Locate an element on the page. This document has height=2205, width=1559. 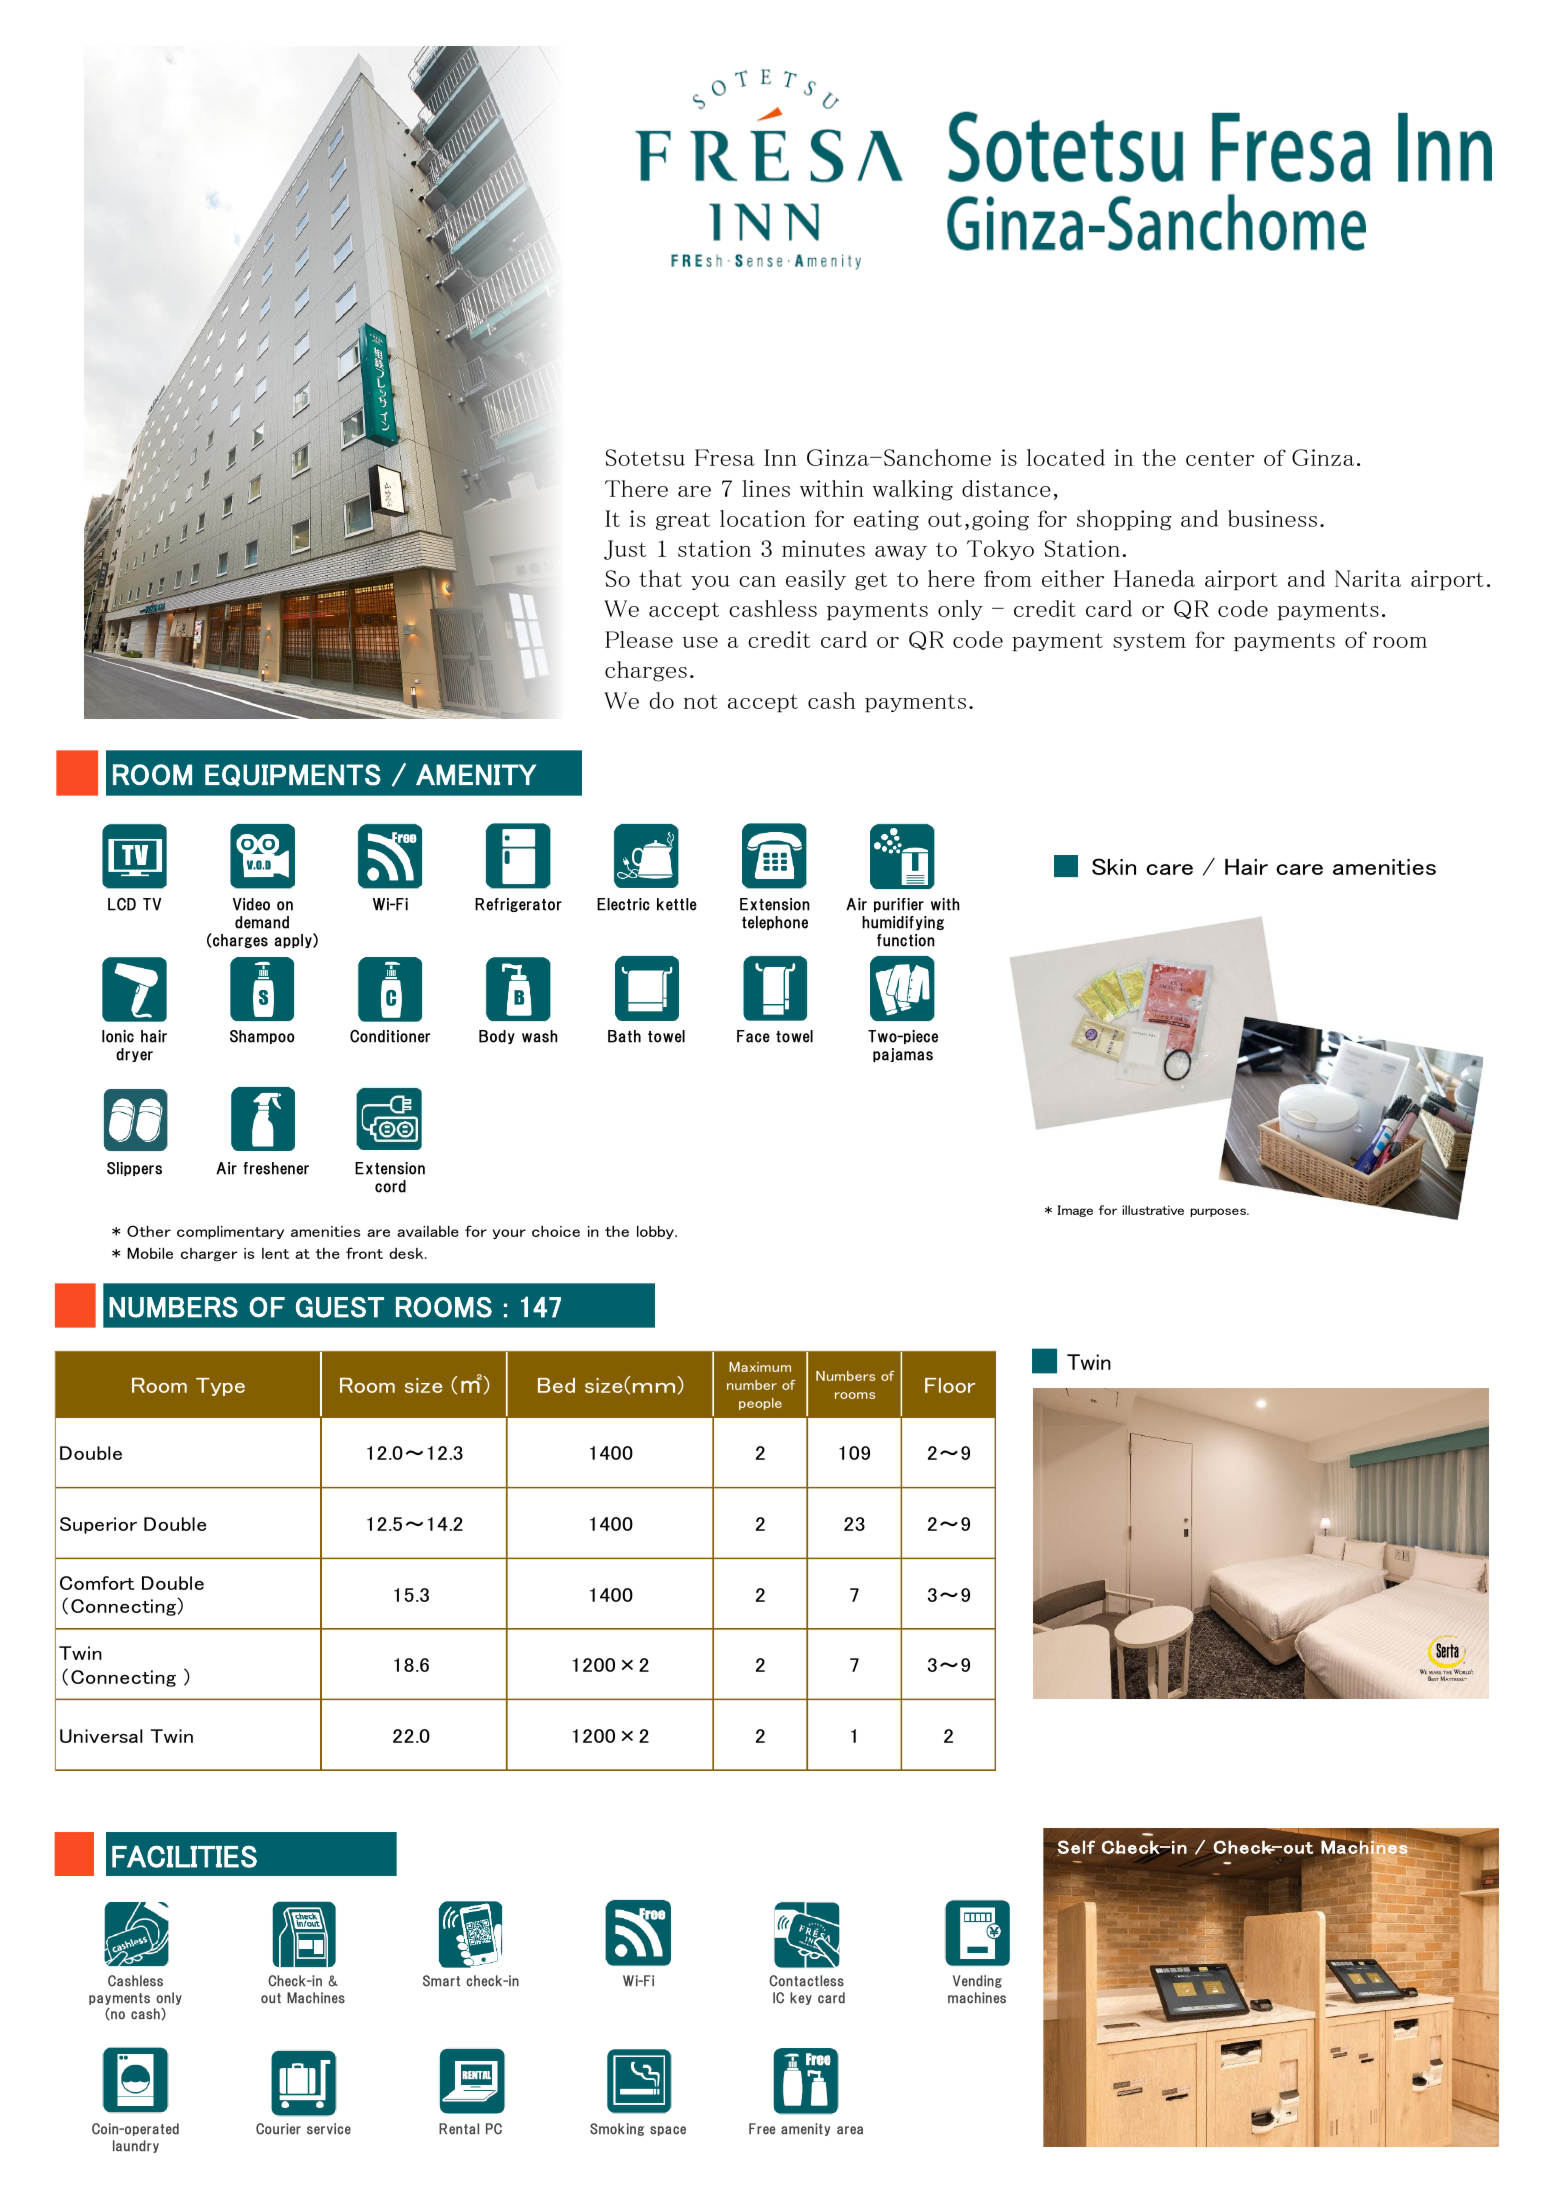
location is located at coordinates (763, 518).
